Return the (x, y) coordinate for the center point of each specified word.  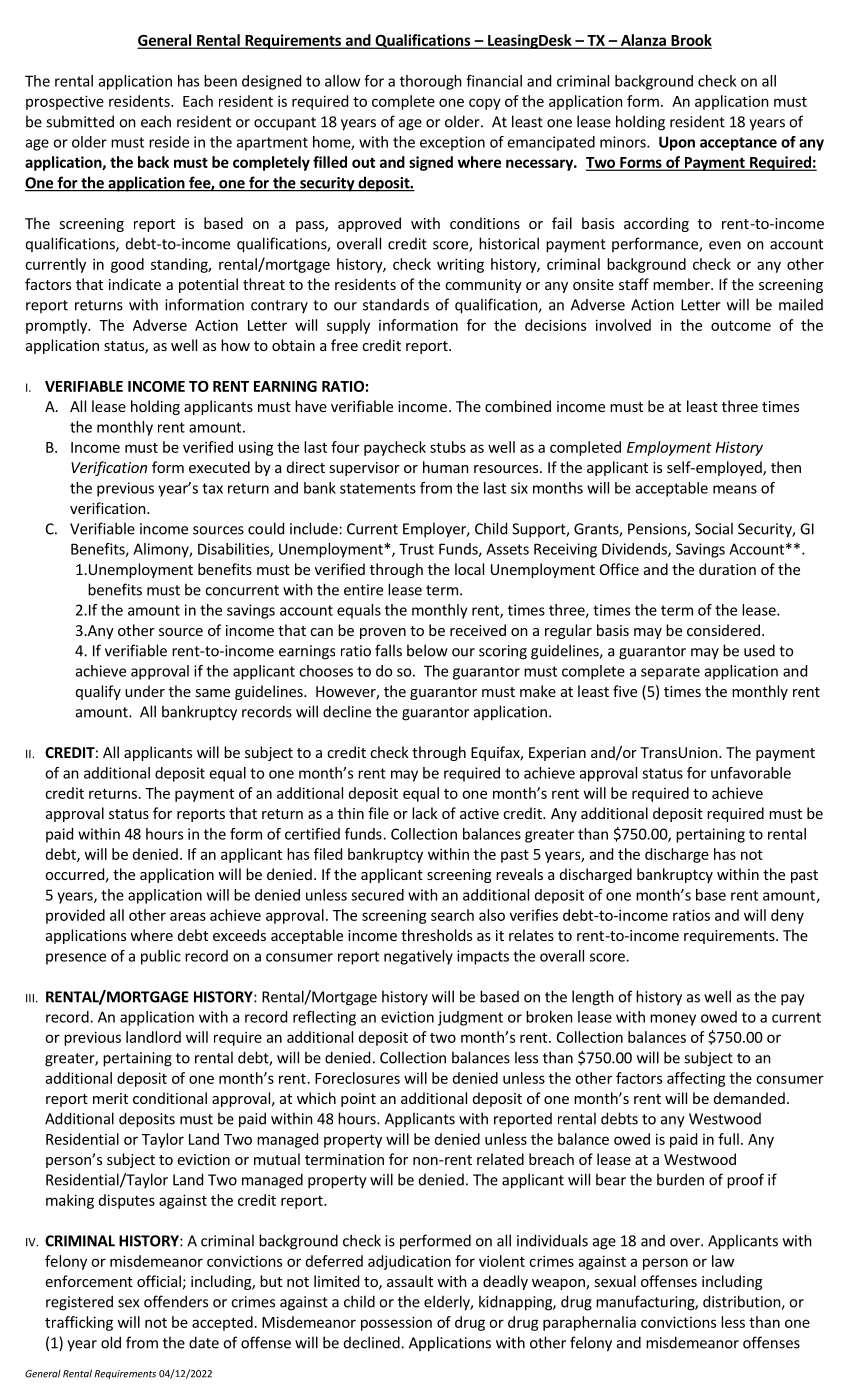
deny (787, 916)
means (735, 489)
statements (378, 488)
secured (377, 895)
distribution (742, 1302)
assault (410, 1281)
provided (75, 916)
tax (212, 488)
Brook (690, 41)
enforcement (89, 1281)
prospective (65, 102)
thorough (431, 82)
